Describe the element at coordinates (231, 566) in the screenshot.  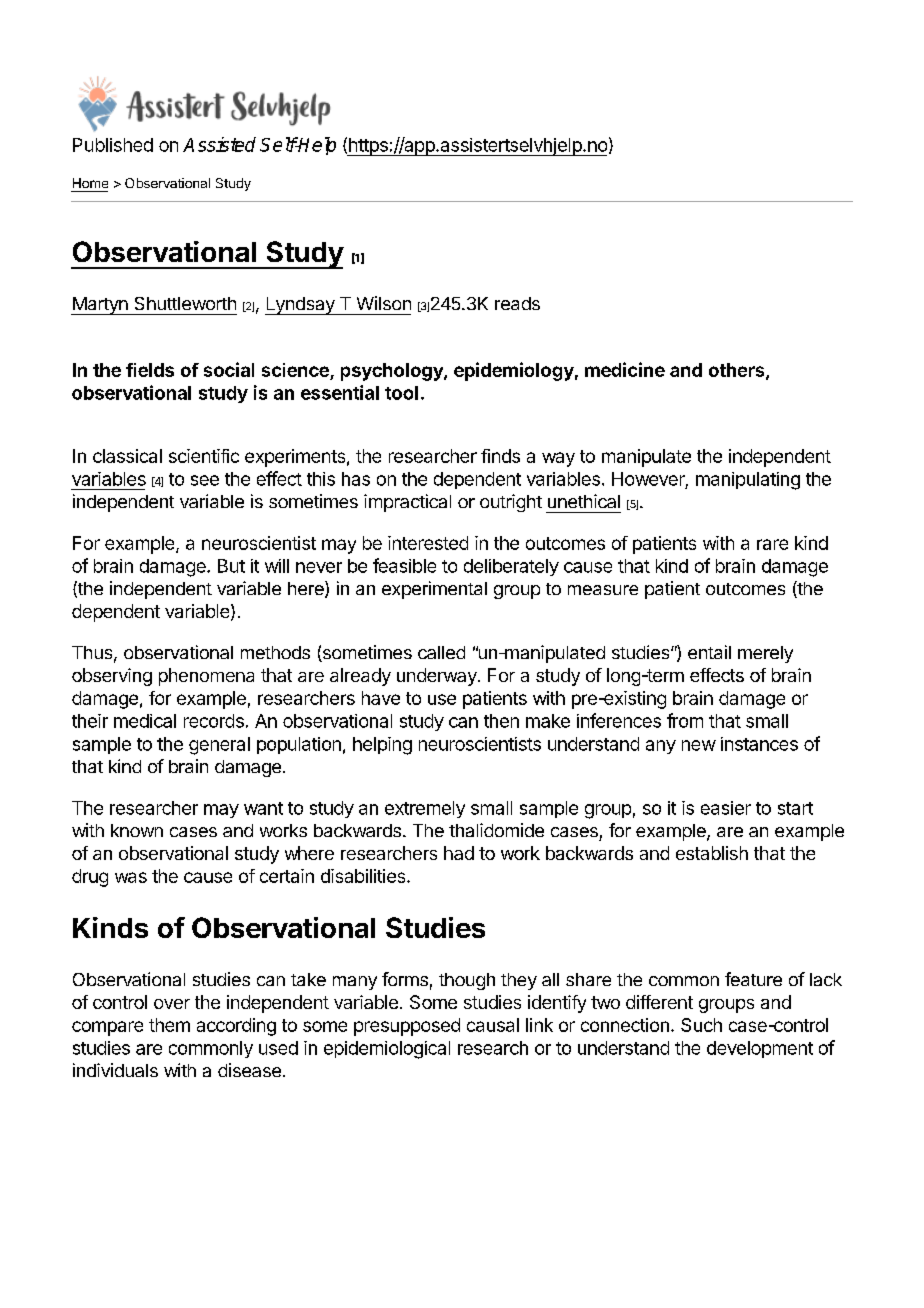
I see `But` at that location.
